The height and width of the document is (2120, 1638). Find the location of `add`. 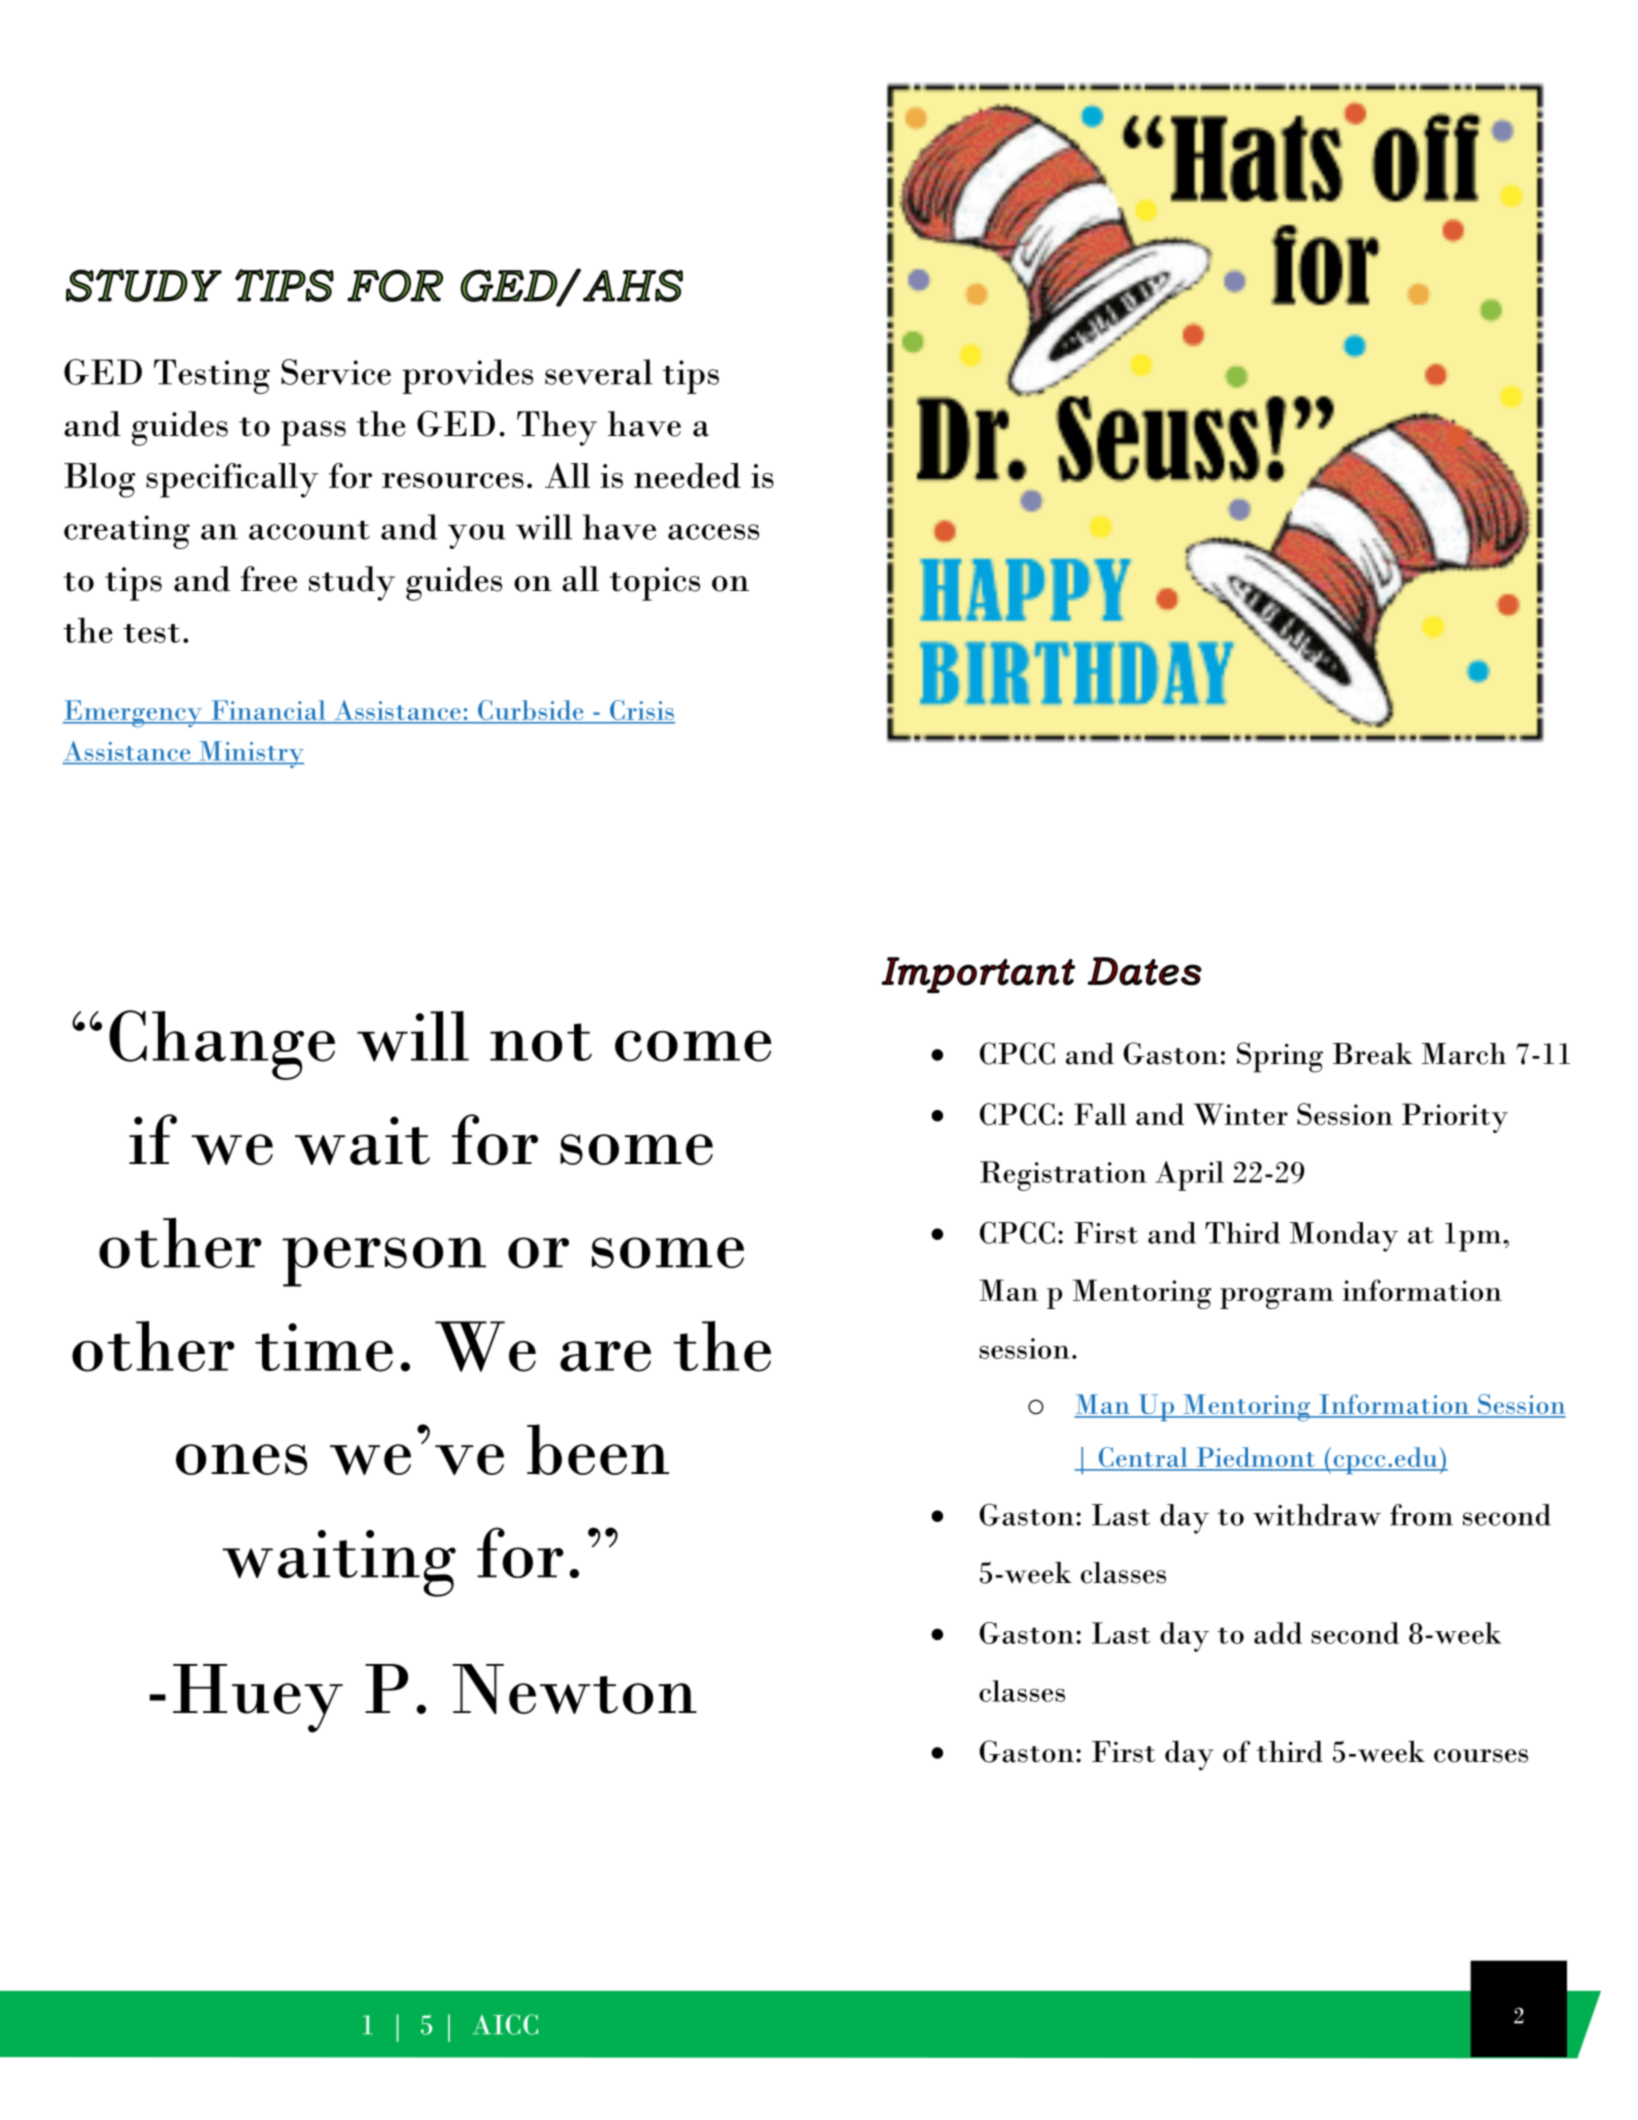

add is located at coordinates (1278, 1633).
